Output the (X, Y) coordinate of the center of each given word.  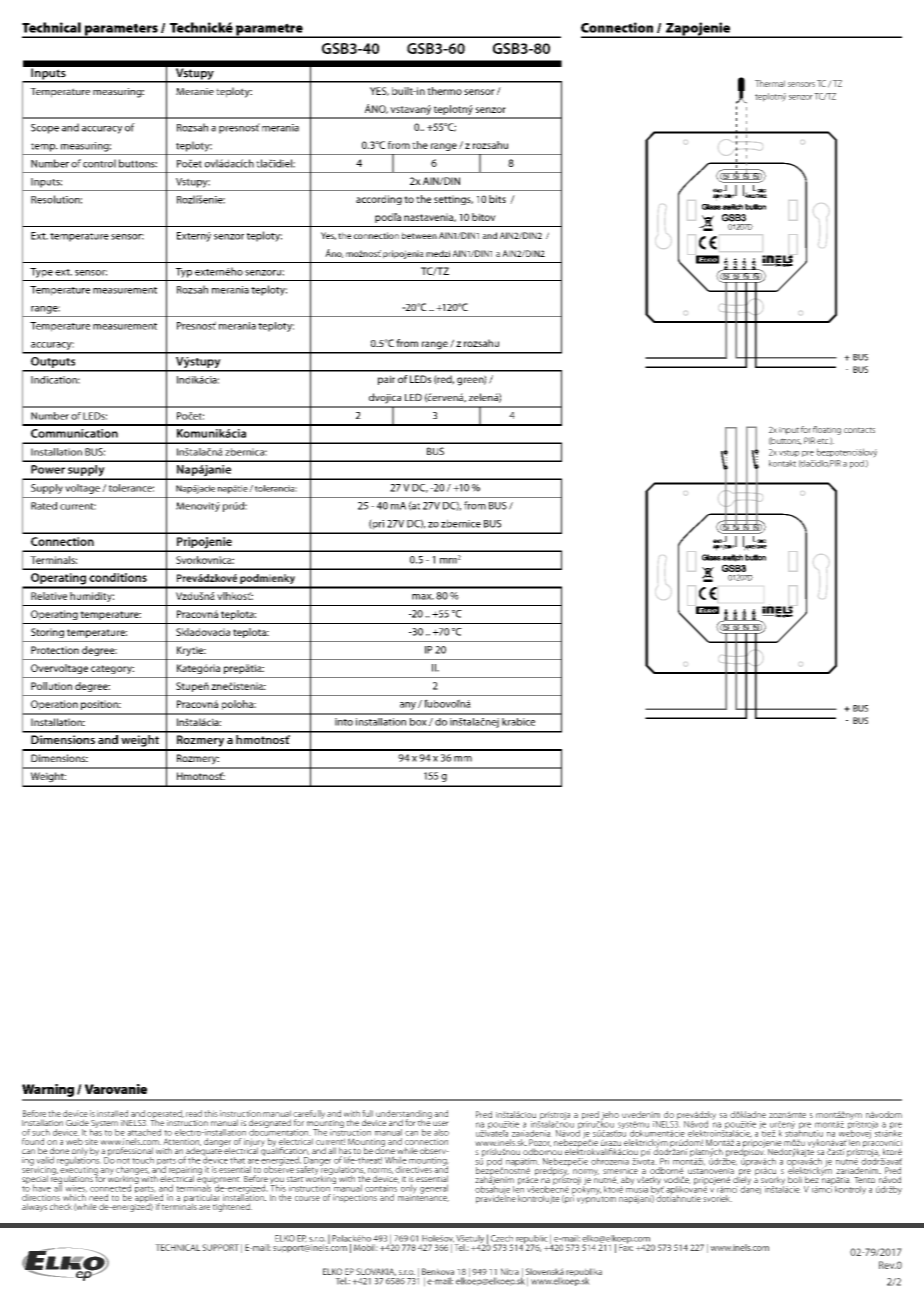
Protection (55, 650)
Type (41, 273)
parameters (121, 30)
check (61, 1206)
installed (112, 1113)
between (419, 235)
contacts (859, 430)
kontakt (782, 463)
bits (497, 199)
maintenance (423, 1197)
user (441, 1123)
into (344, 722)
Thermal (770, 83)
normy (586, 1173)
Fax (626, 1246)
